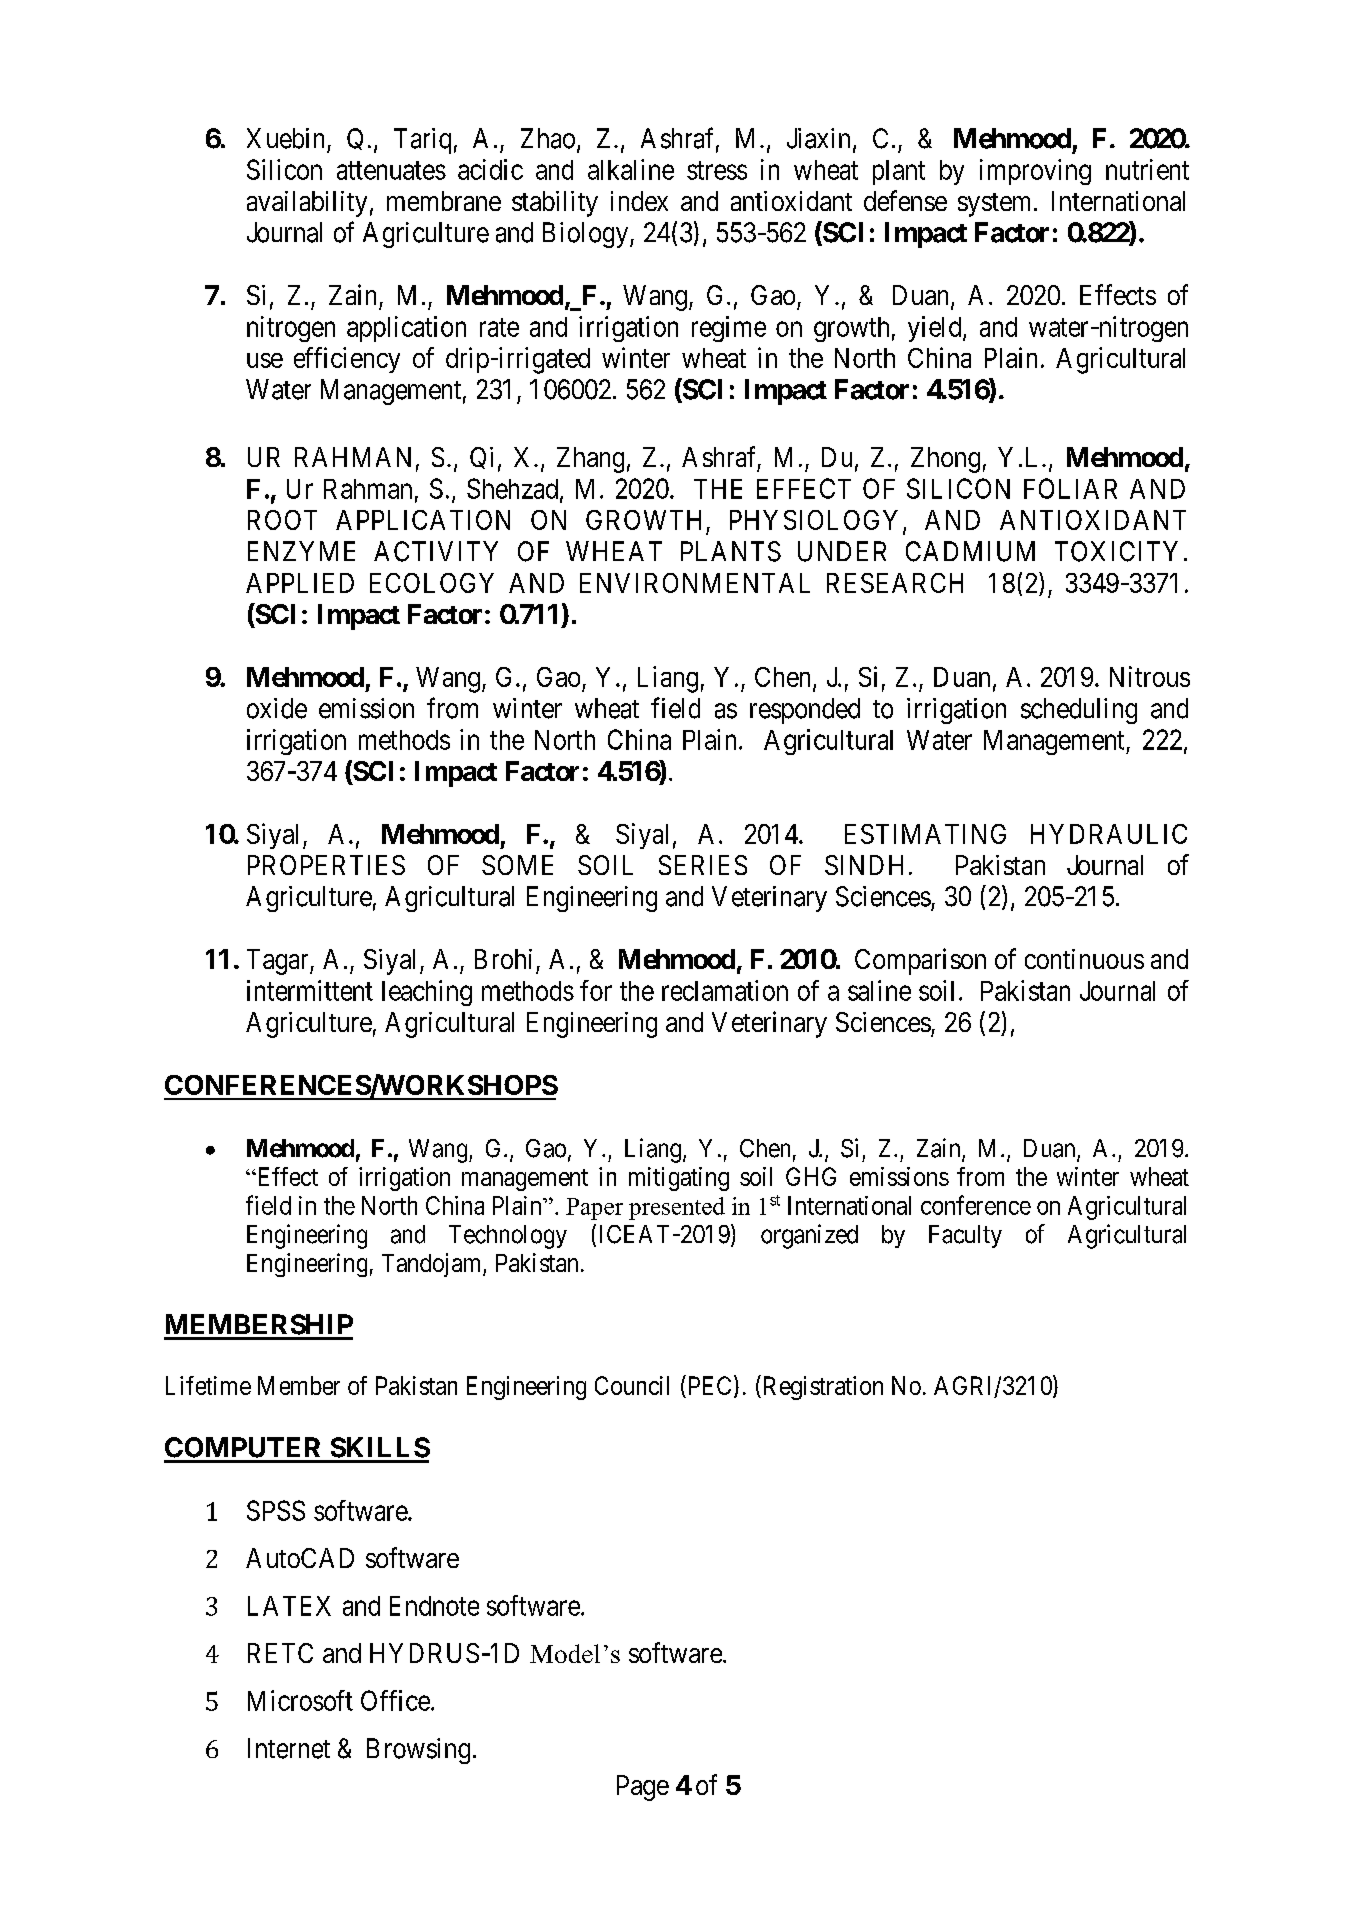 Image resolution: width=1353 pixels, height=1914 pixels. What do you see at coordinates (920, 961) in the screenshot?
I see `Comparison` at bounding box center [920, 961].
